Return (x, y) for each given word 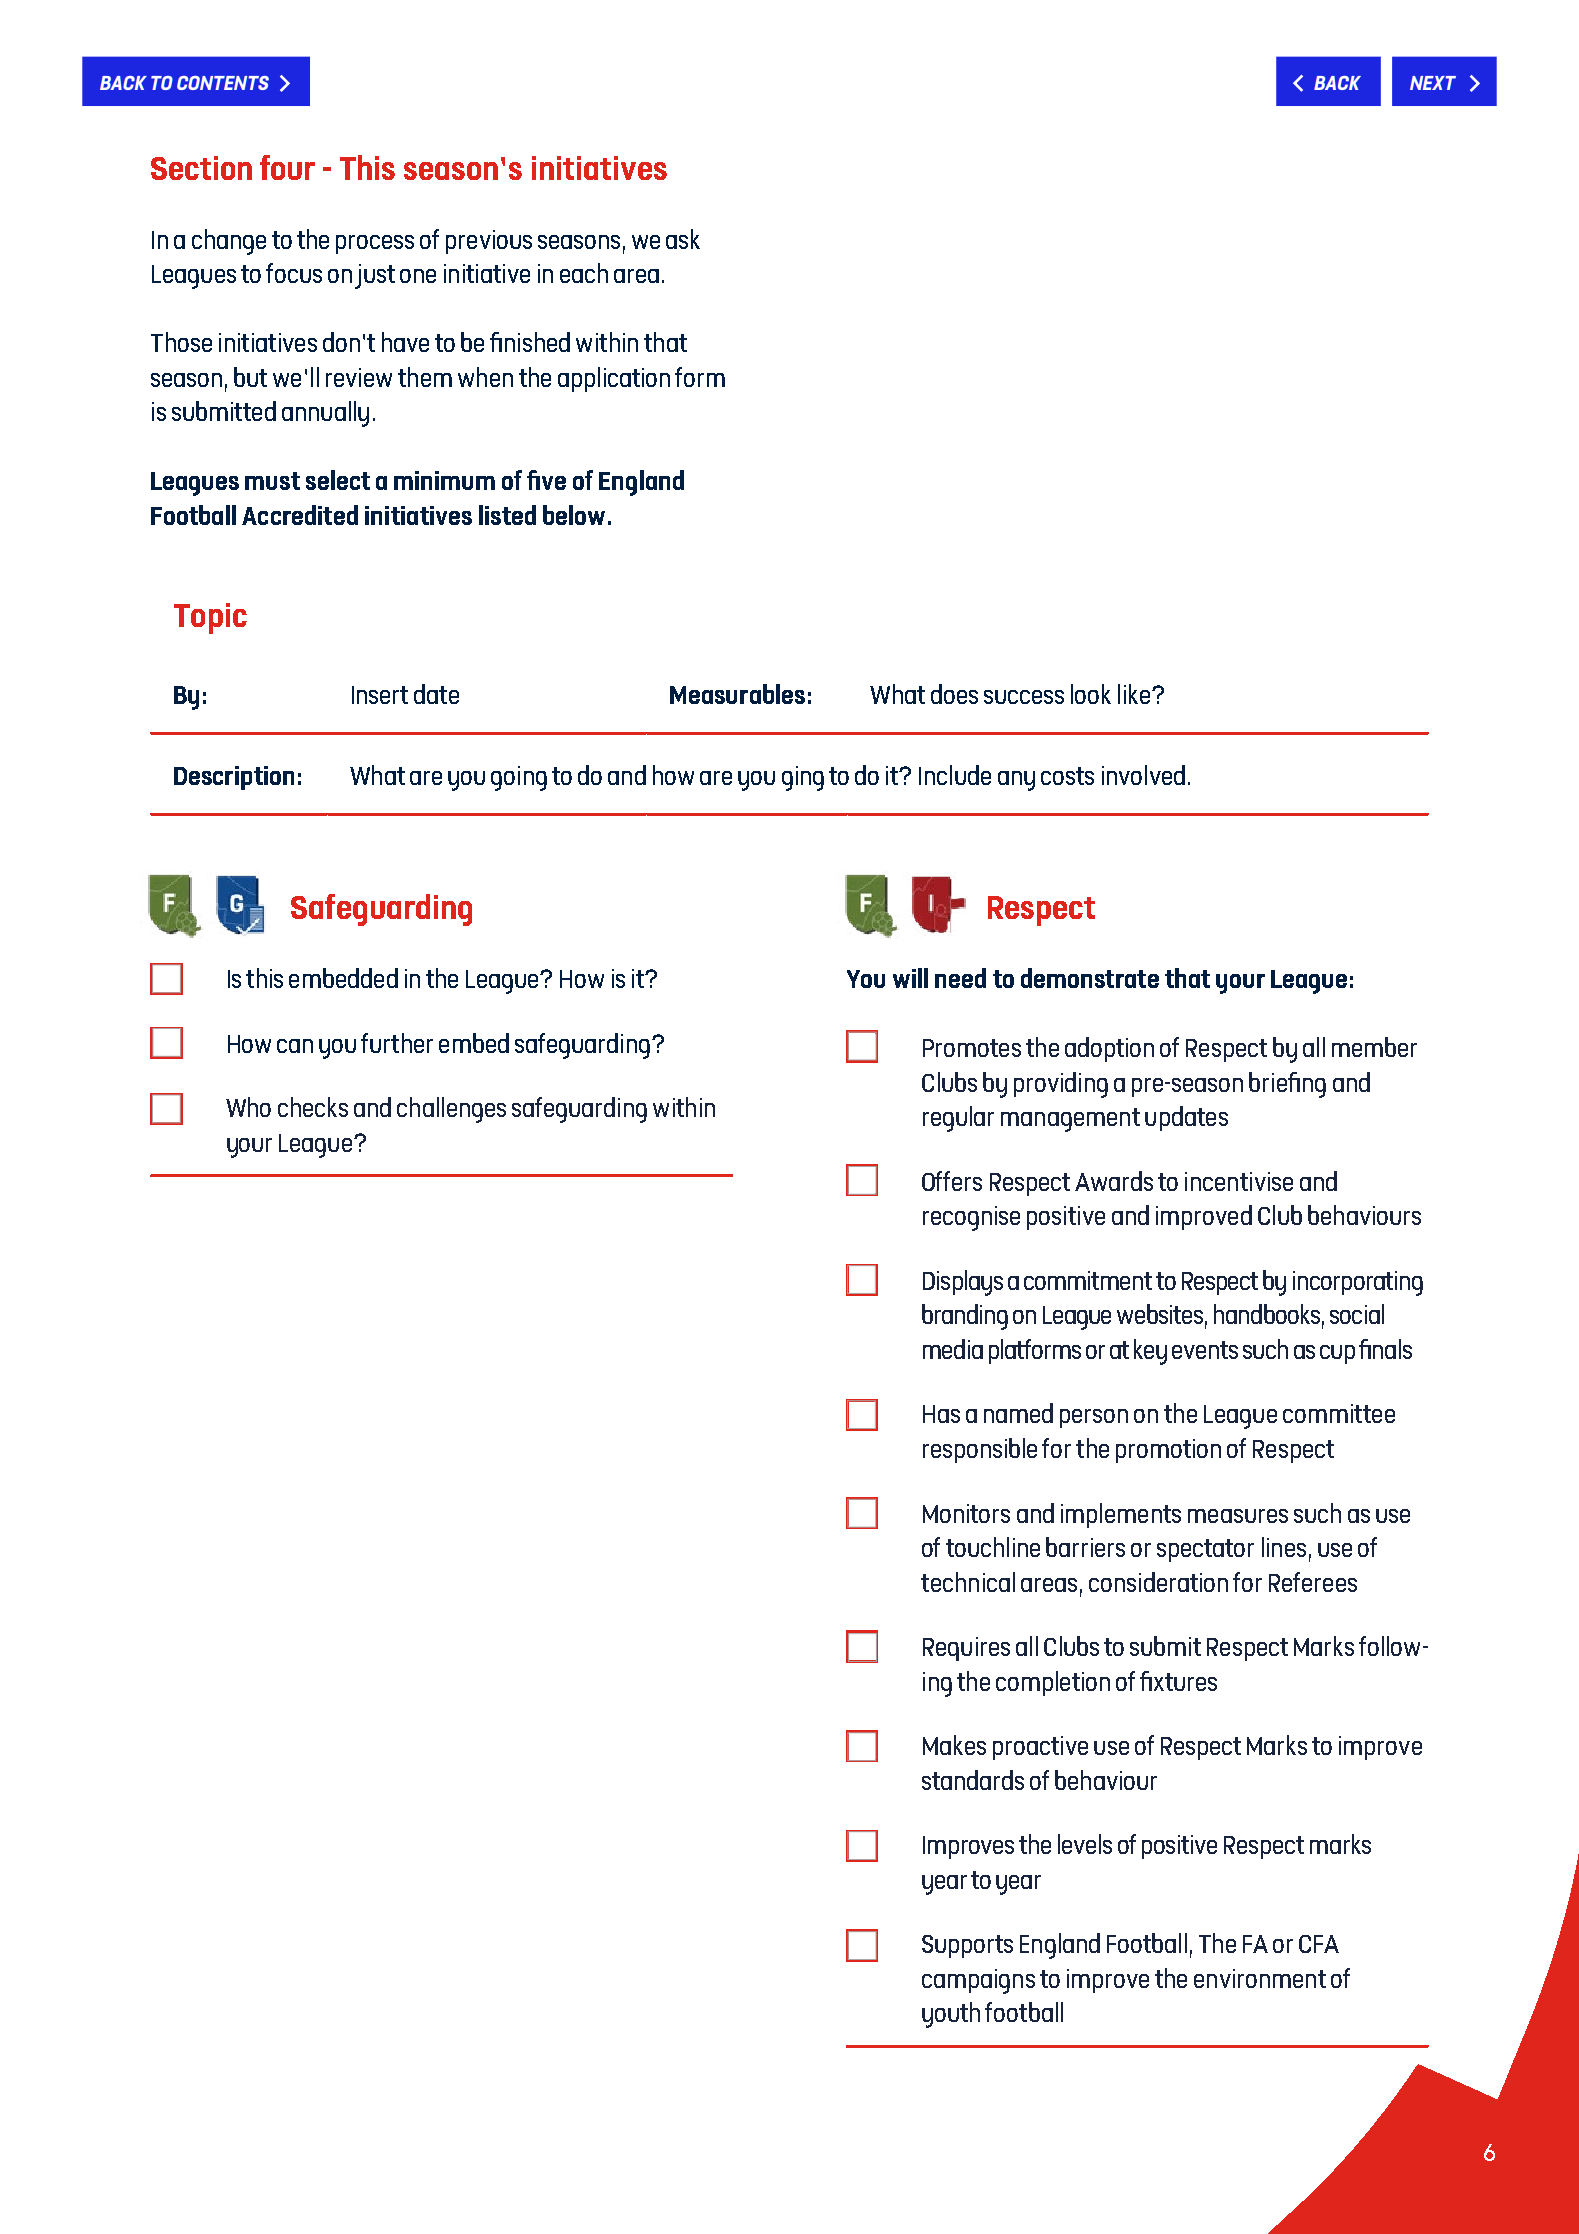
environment (1260, 1978)
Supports (967, 1946)
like (1134, 694)
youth (951, 2015)
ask (683, 239)
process (375, 244)
